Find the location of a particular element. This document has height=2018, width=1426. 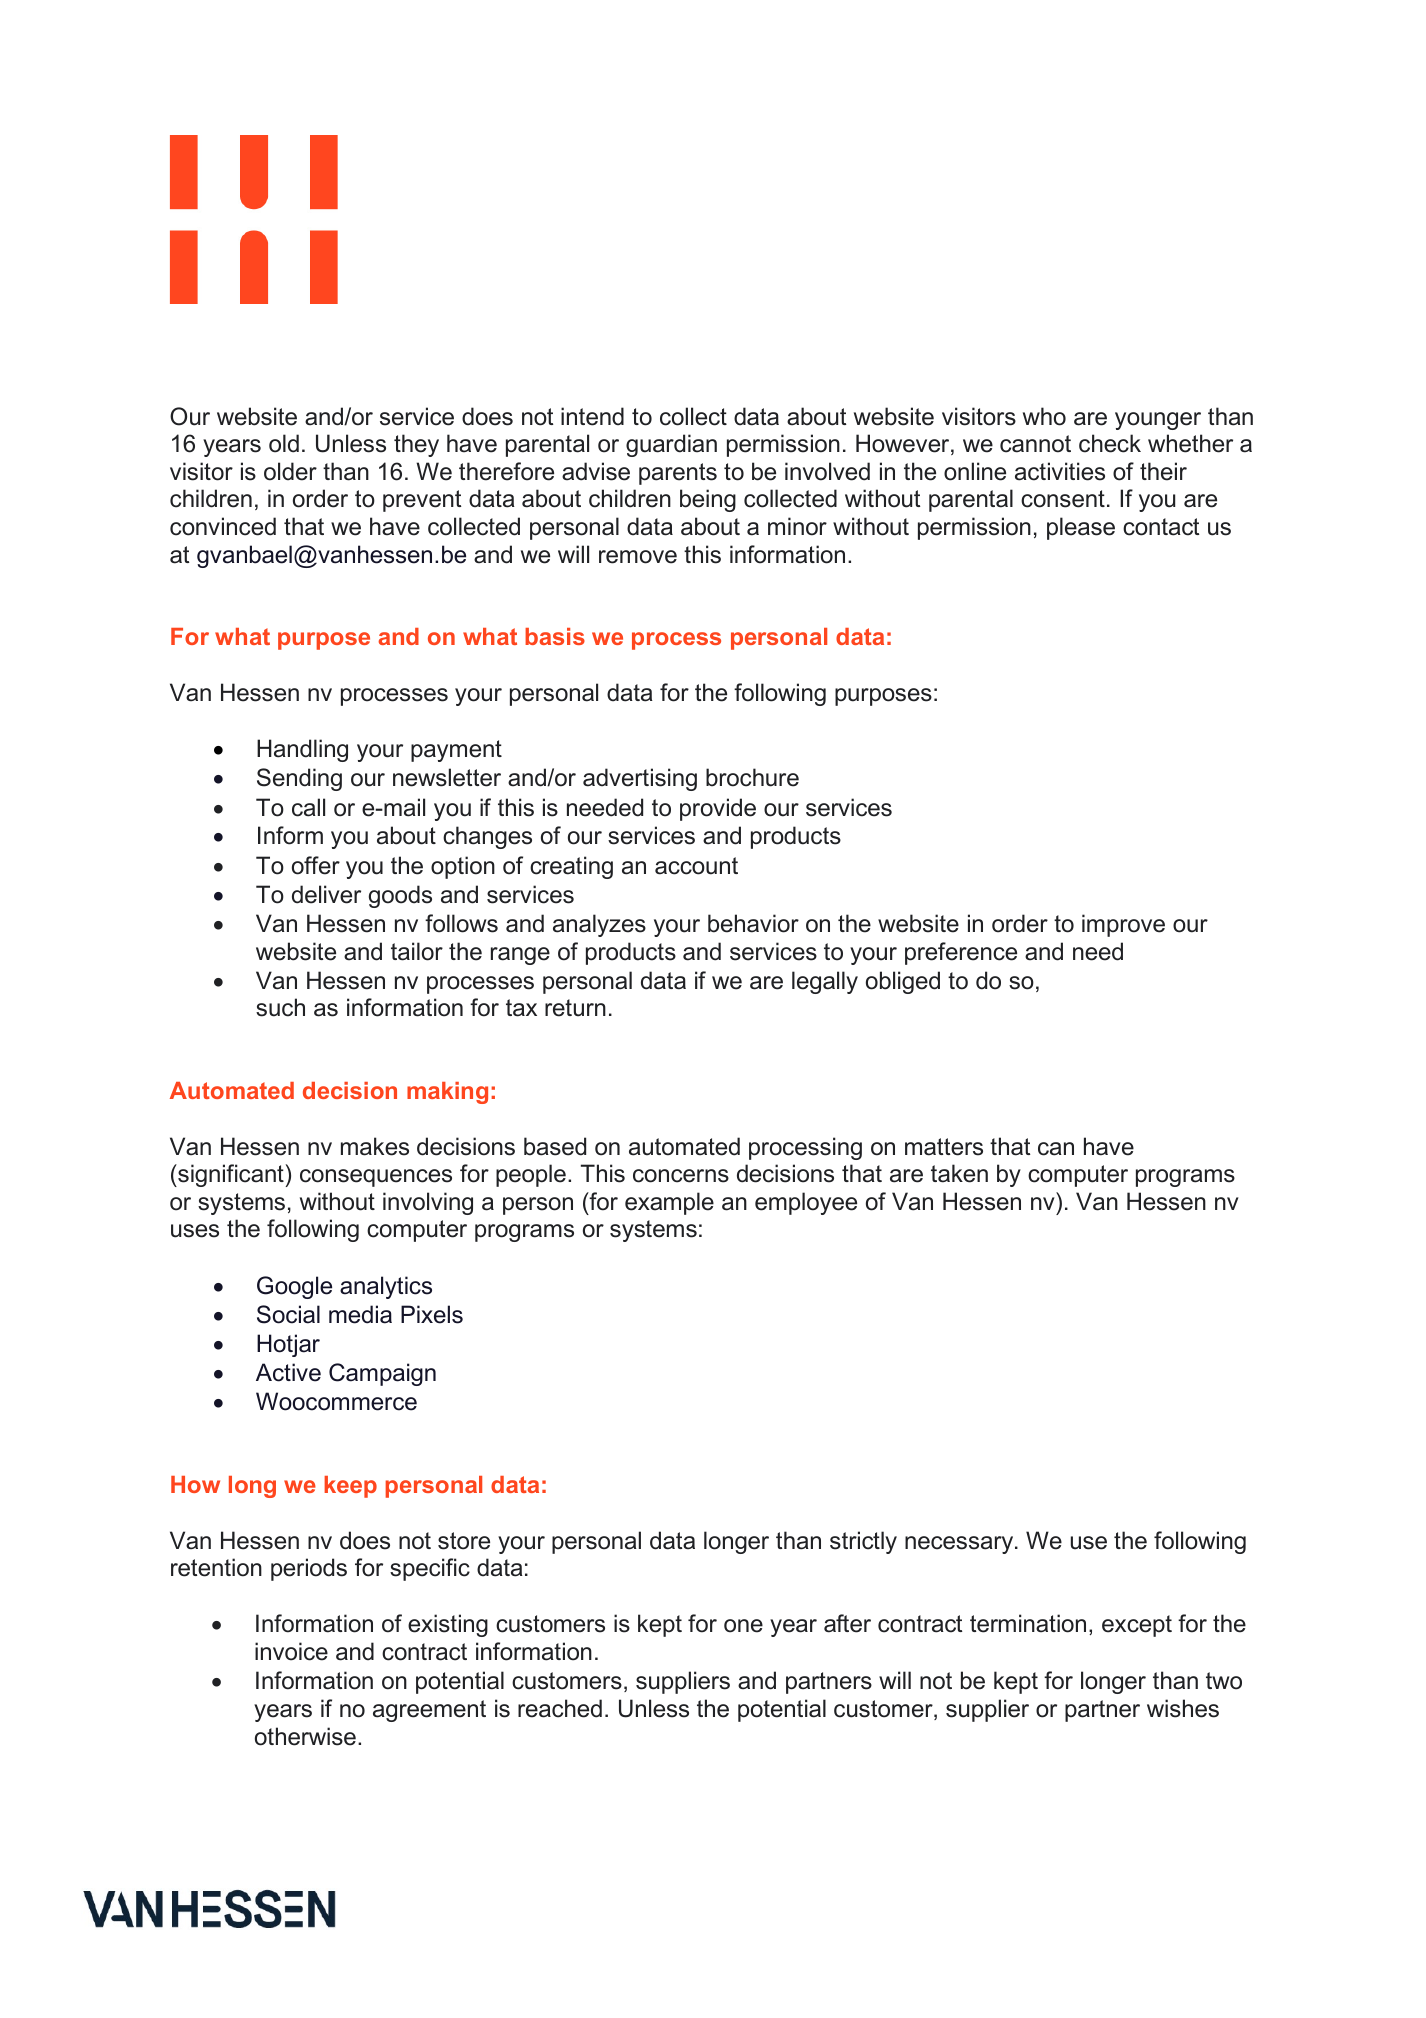

Woocommerce is located at coordinates (336, 1401).
